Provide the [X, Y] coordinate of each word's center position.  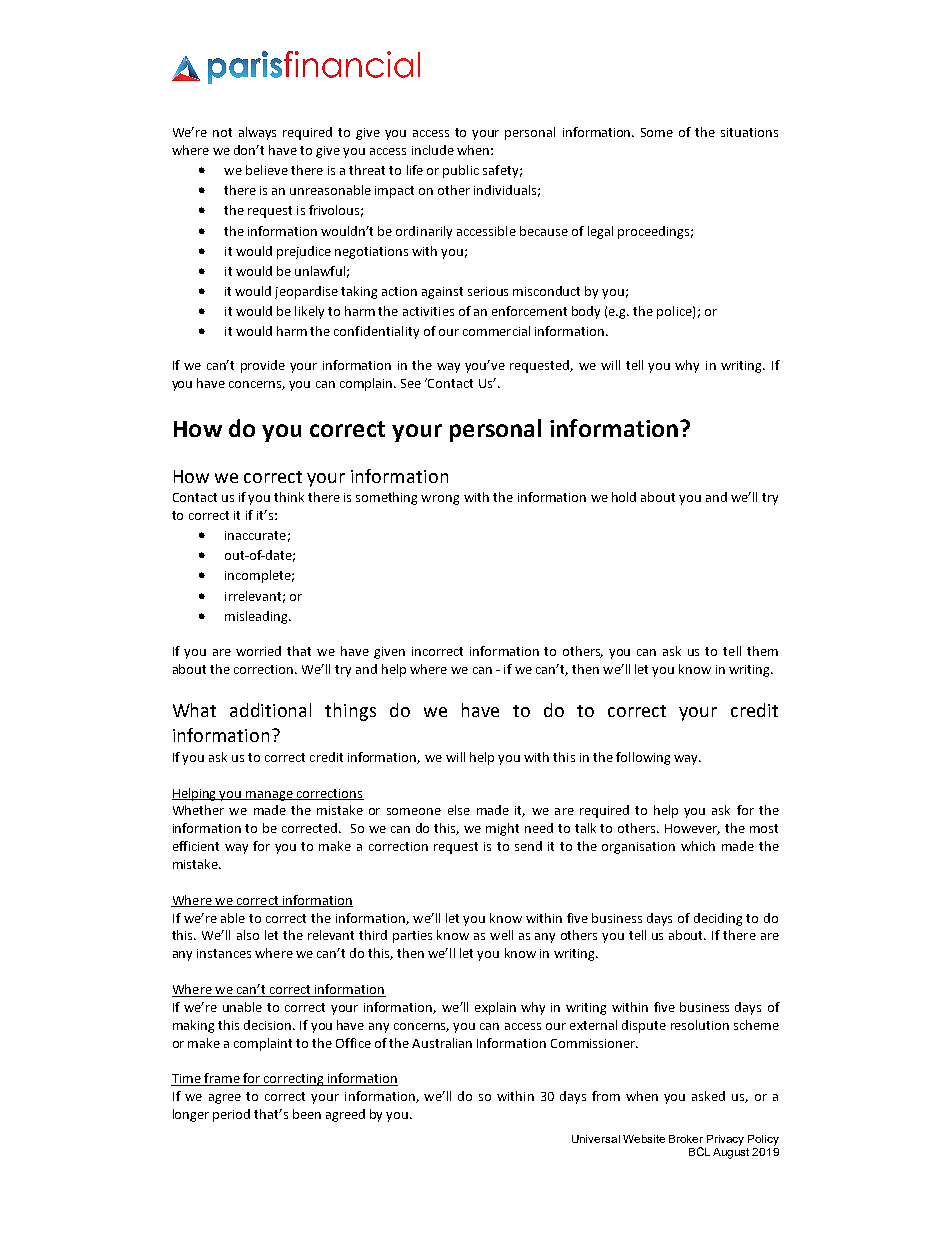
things [350, 712]
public [461, 171]
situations [749, 132]
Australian [442, 1043]
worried [258, 651]
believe [267, 170]
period [231, 1115]
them [762, 651]
